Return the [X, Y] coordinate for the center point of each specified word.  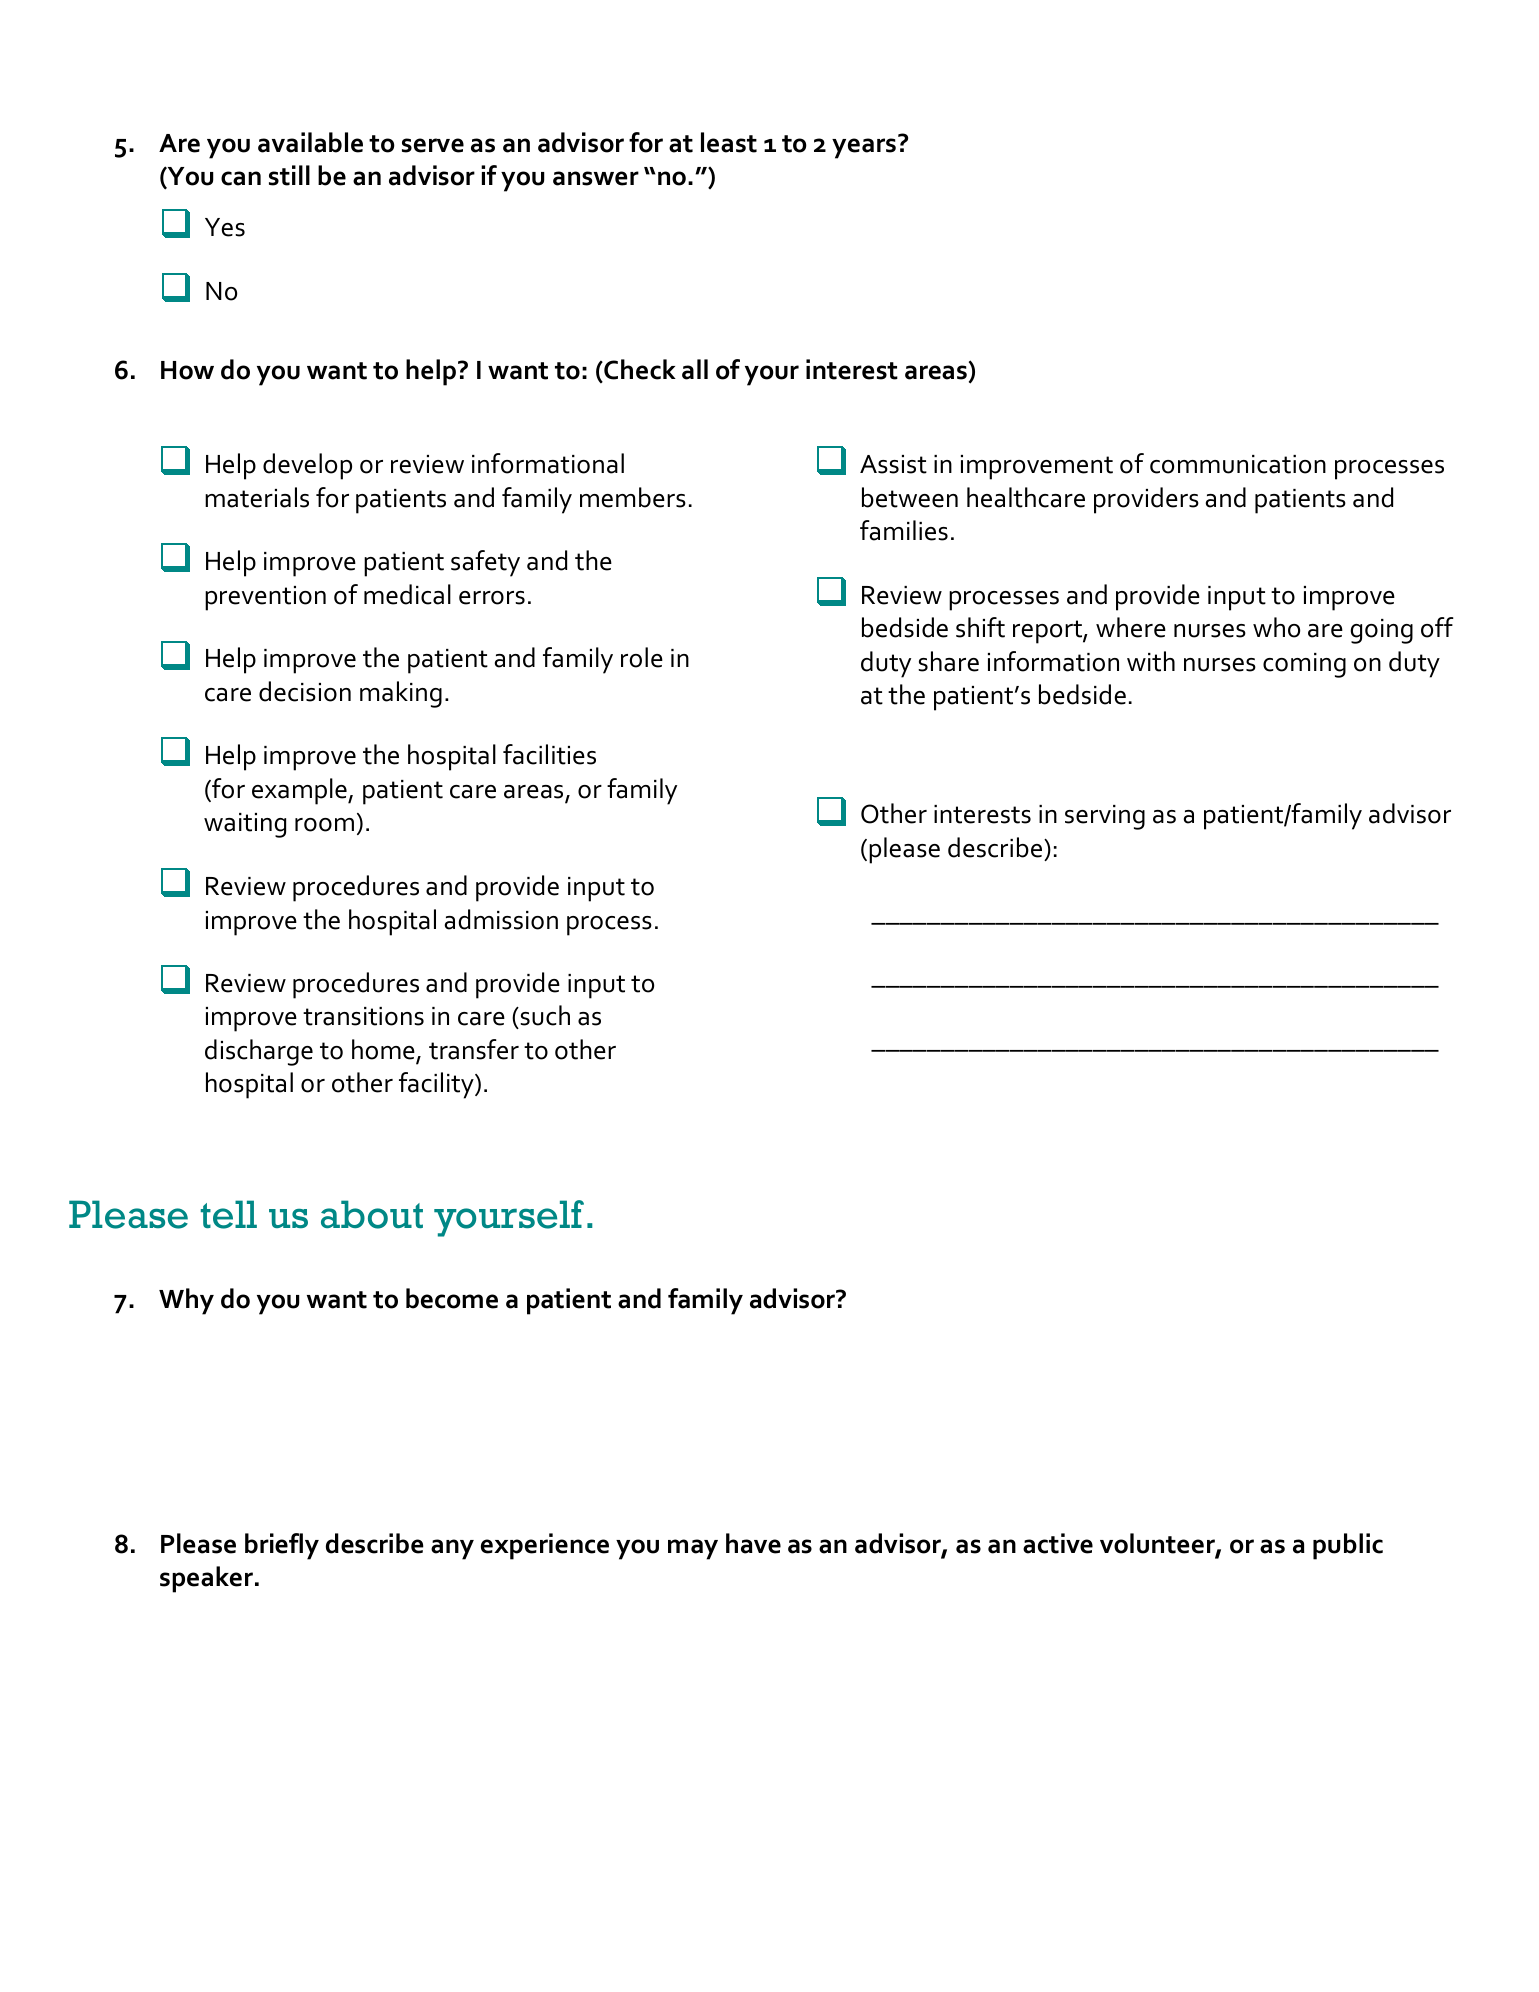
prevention [265, 598]
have [753, 1543]
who [1276, 627]
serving [1105, 817]
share [948, 661]
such [544, 1017]
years [864, 148]
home [384, 1050]
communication [1238, 464]
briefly [282, 1546]
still [289, 175]
